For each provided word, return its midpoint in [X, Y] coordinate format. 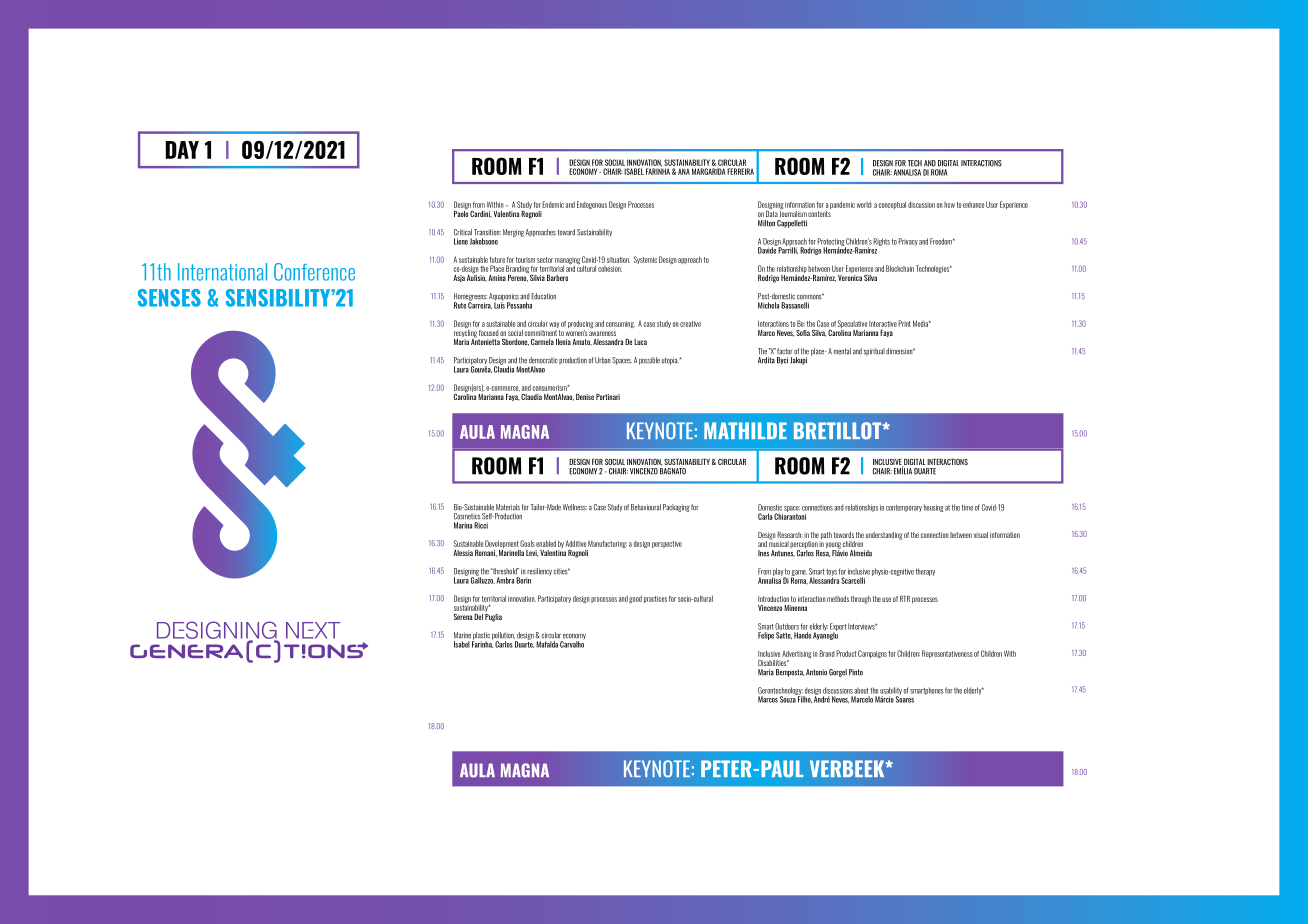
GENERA [186, 651]
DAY [182, 150]
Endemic [553, 204]
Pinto [856, 672]
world [864, 204]
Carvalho [572, 643]
